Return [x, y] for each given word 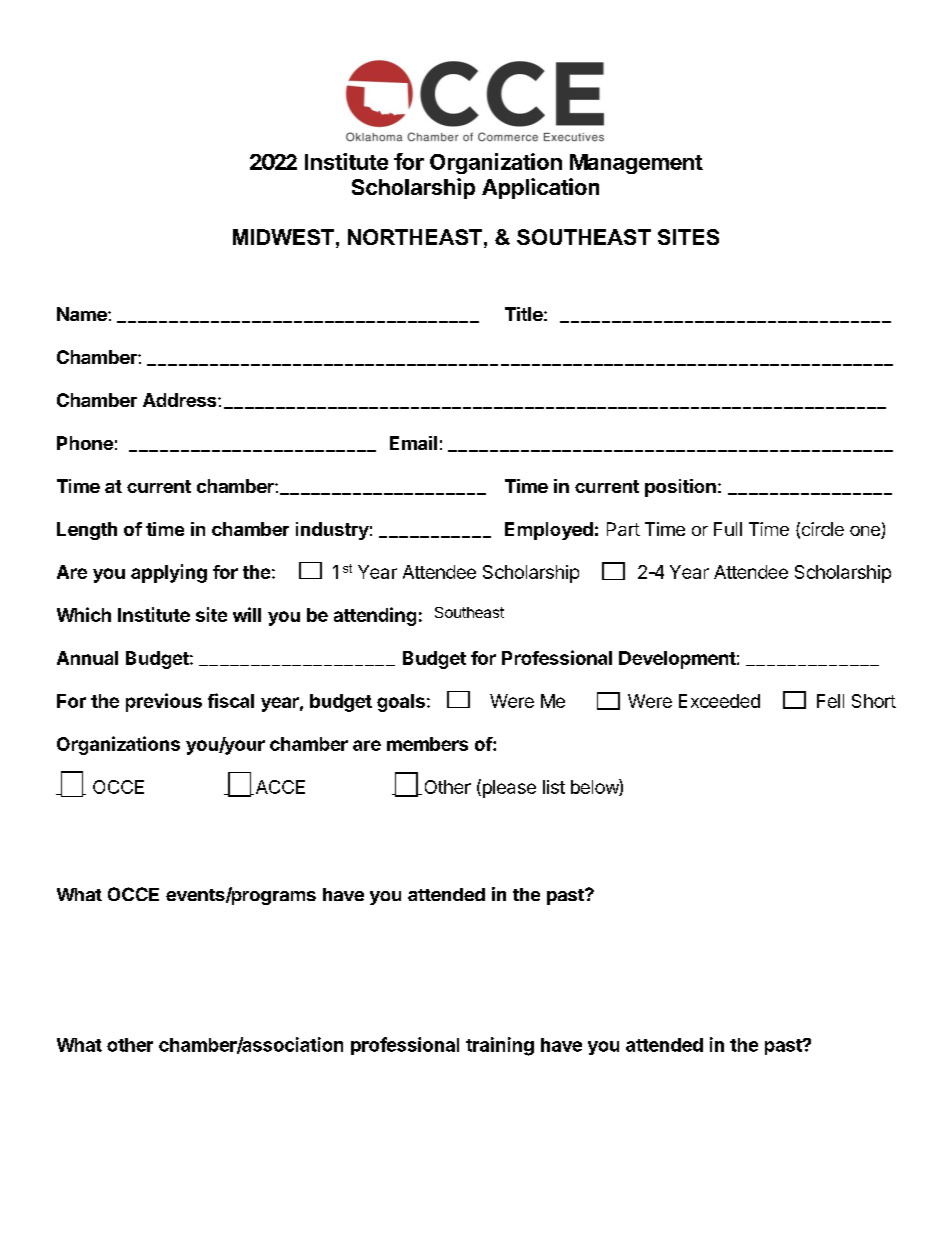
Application [540, 188]
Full [728, 529]
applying [169, 573]
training [500, 1046]
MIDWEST [283, 237]
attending [375, 616]
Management [636, 164]
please [508, 788]
